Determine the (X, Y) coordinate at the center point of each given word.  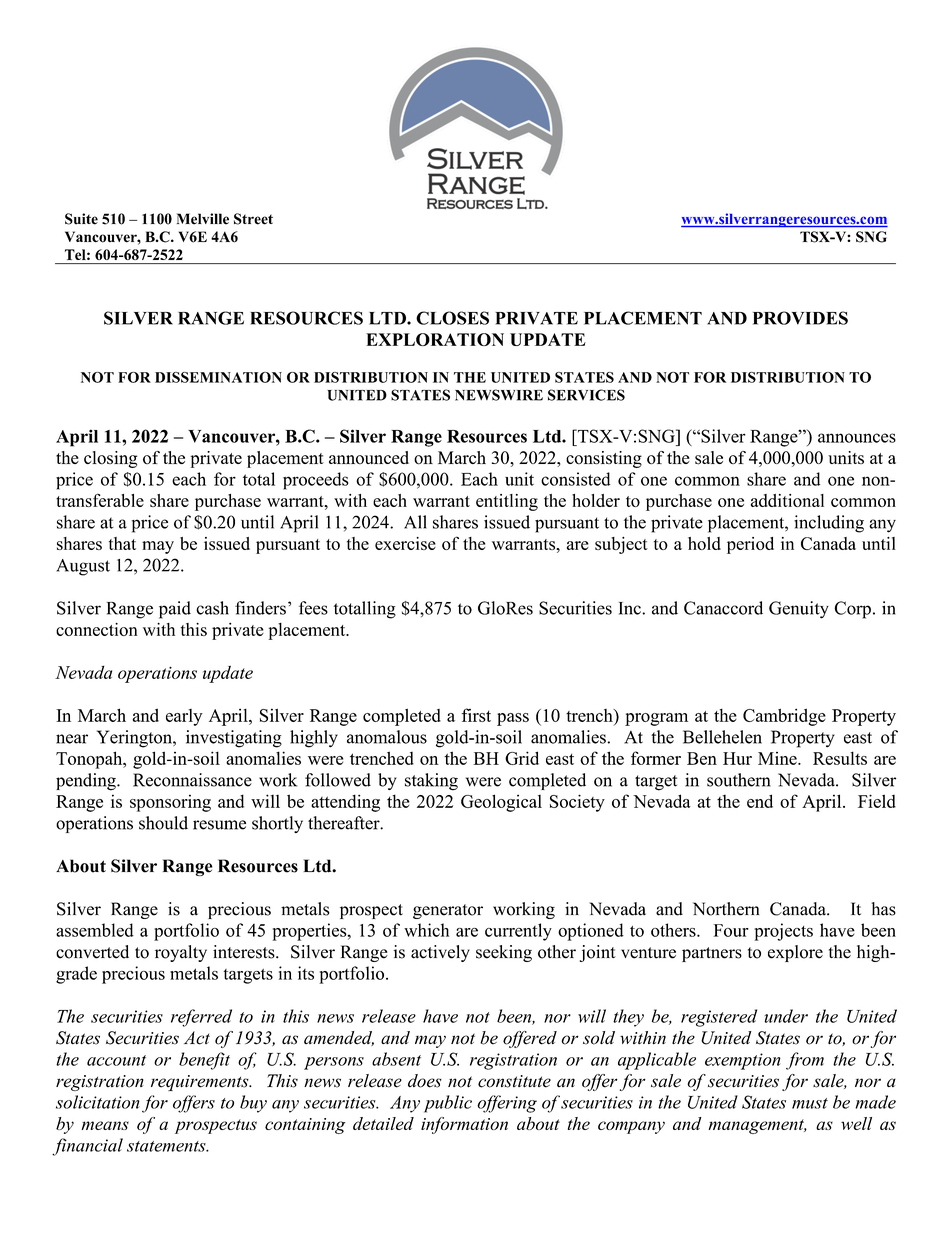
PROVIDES (800, 318)
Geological (501, 803)
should (163, 823)
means (105, 1125)
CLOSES (452, 318)
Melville (203, 219)
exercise (405, 543)
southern (739, 780)
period (750, 545)
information (464, 1125)
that (122, 543)
